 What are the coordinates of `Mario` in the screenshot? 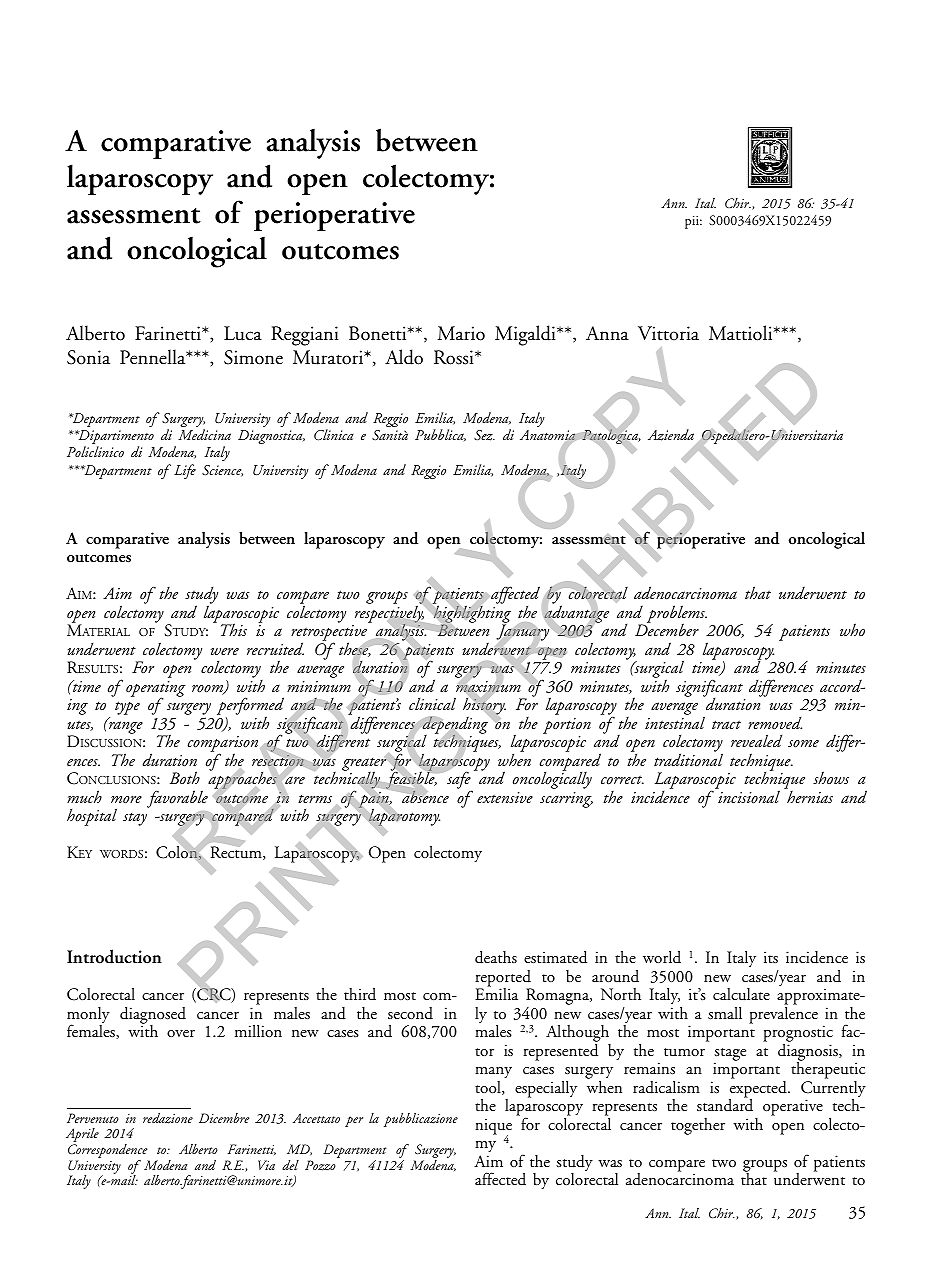 It's located at (461, 333).
